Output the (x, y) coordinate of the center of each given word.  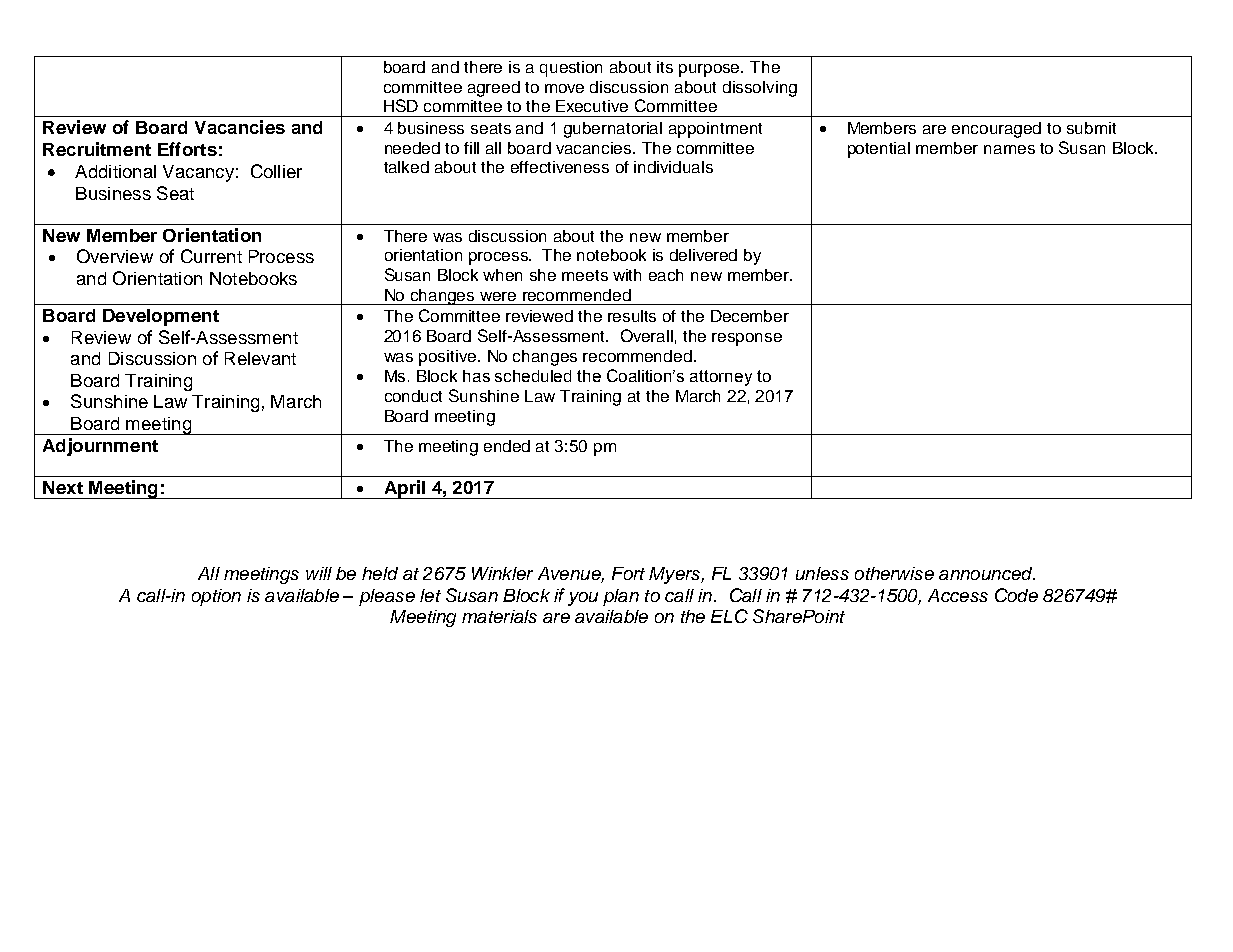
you (583, 599)
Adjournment (100, 447)
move (564, 88)
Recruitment (97, 149)
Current (211, 256)
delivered (703, 255)
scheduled (533, 376)
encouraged (996, 130)
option (216, 597)
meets (585, 275)
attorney (721, 378)
